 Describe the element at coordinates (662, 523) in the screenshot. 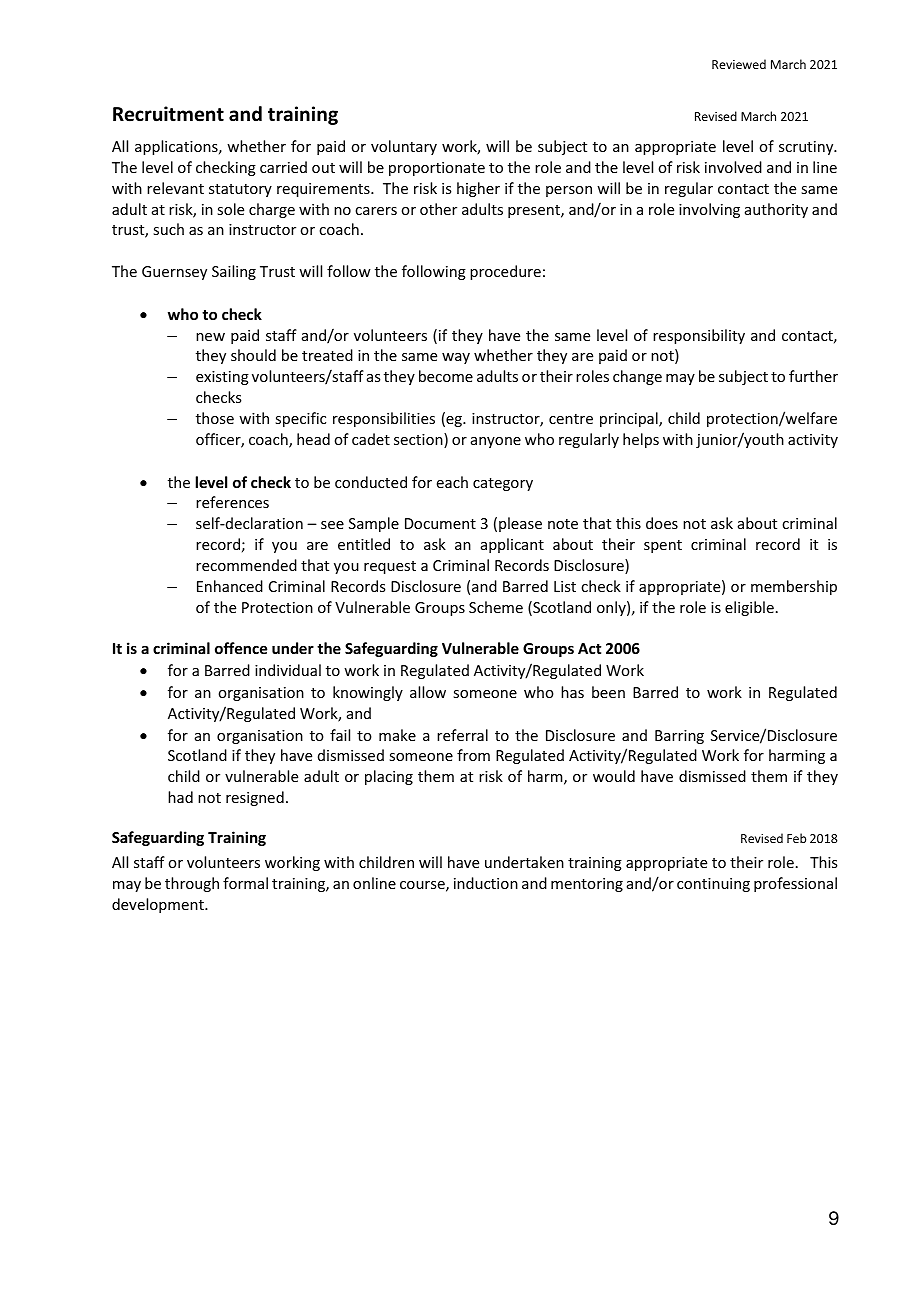

I see `does` at that location.
